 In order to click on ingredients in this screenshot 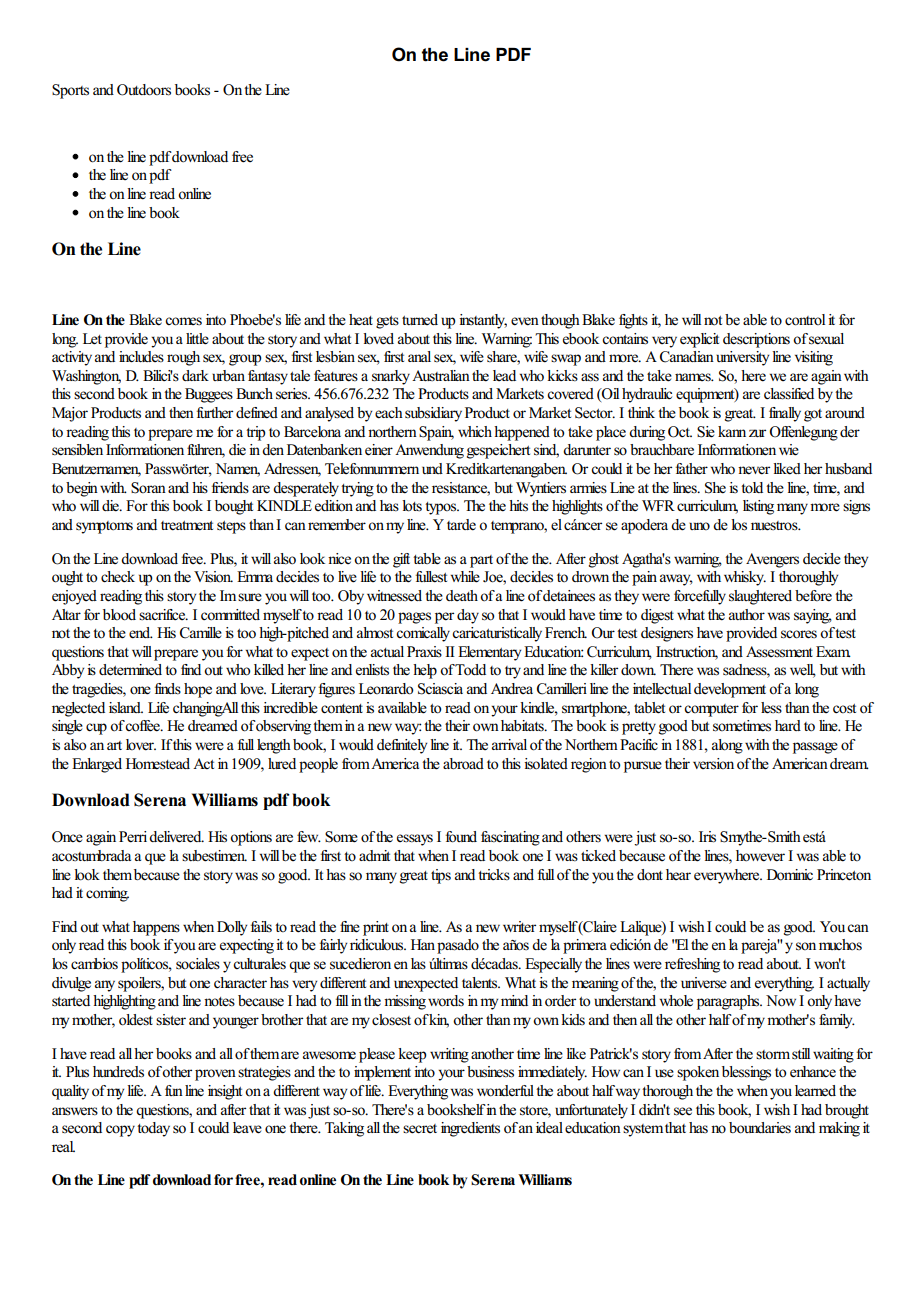, I will do `click(470, 1129)`.
